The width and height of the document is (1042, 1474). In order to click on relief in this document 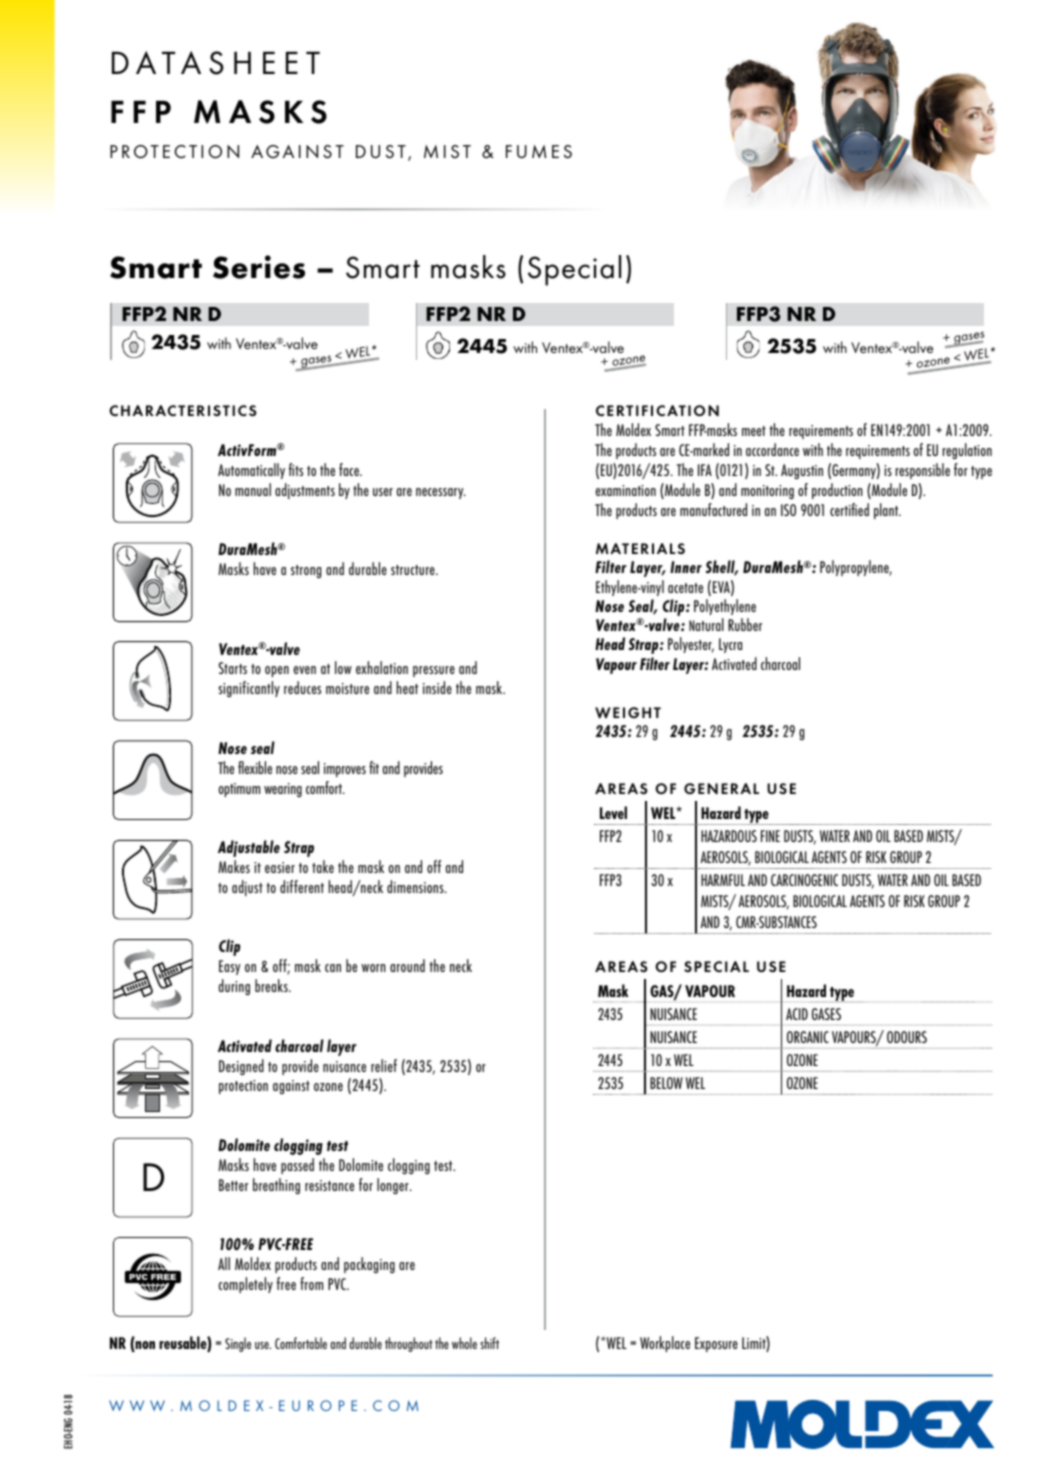, I will do `click(384, 1065)`.
